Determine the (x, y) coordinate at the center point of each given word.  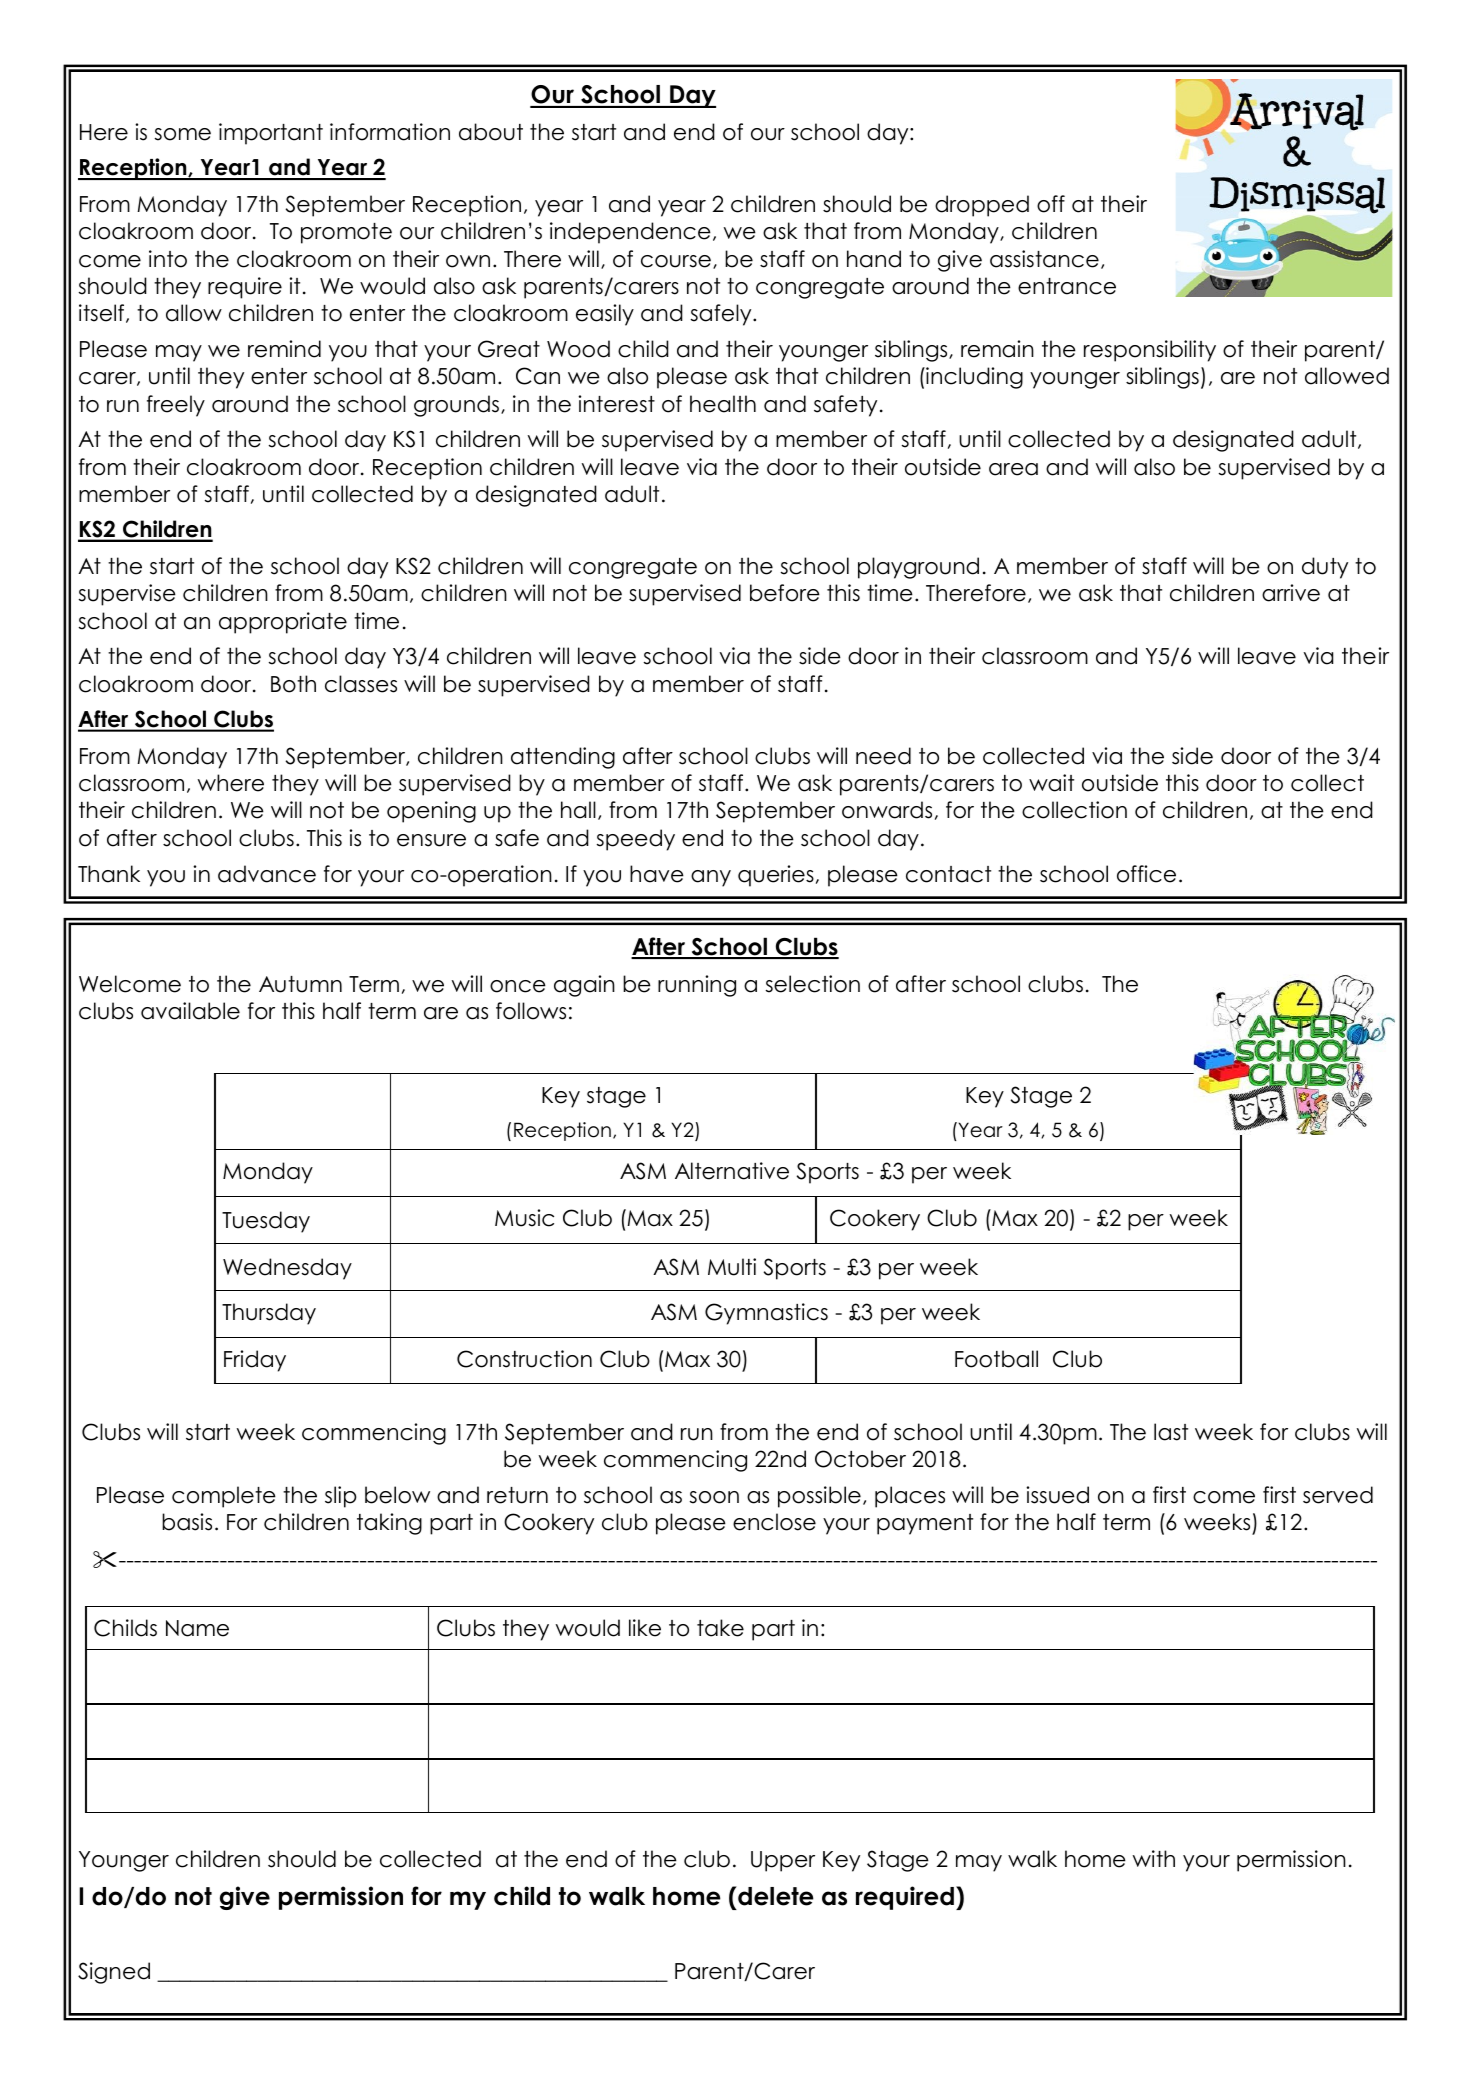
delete (775, 1896)
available (190, 1011)
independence (630, 233)
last (1171, 1432)
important (271, 134)
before (785, 593)
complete (224, 1497)
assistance (1044, 259)
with (1154, 1858)
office (1146, 874)
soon (714, 1497)
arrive (1291, 593)
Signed (114, 1973)
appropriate (283, 623)
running (697, 986)
